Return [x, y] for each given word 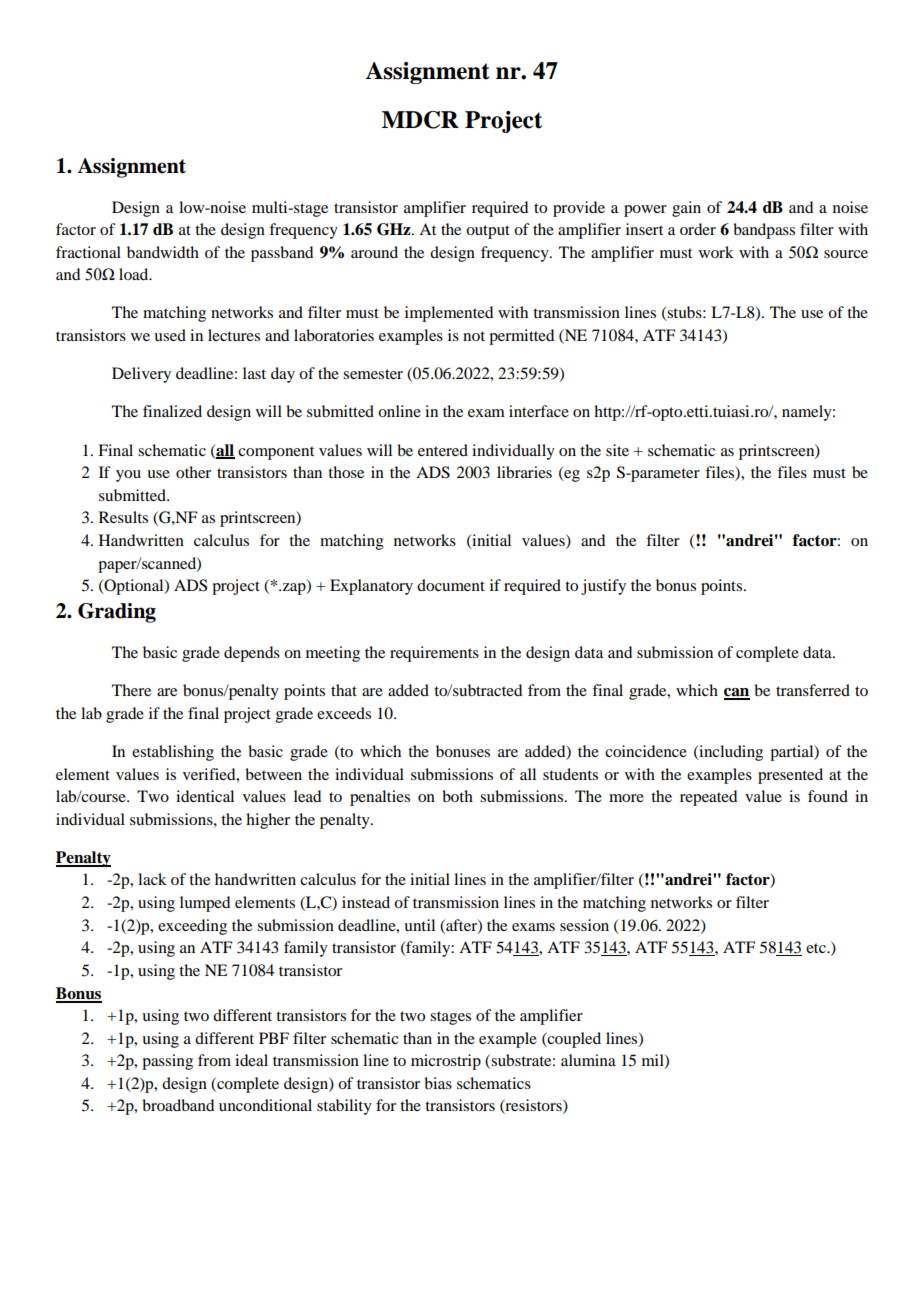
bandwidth [163, 252]
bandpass [764, 231]
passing [167, 1062]
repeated [708, 798]
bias [438, 1083]
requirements [434, 654]
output [488, 232]
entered [443, 450]
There [131, 690]
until [419, 925]
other [193, 472]
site [617, 450]
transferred [813, 690]
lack [152, 879]
